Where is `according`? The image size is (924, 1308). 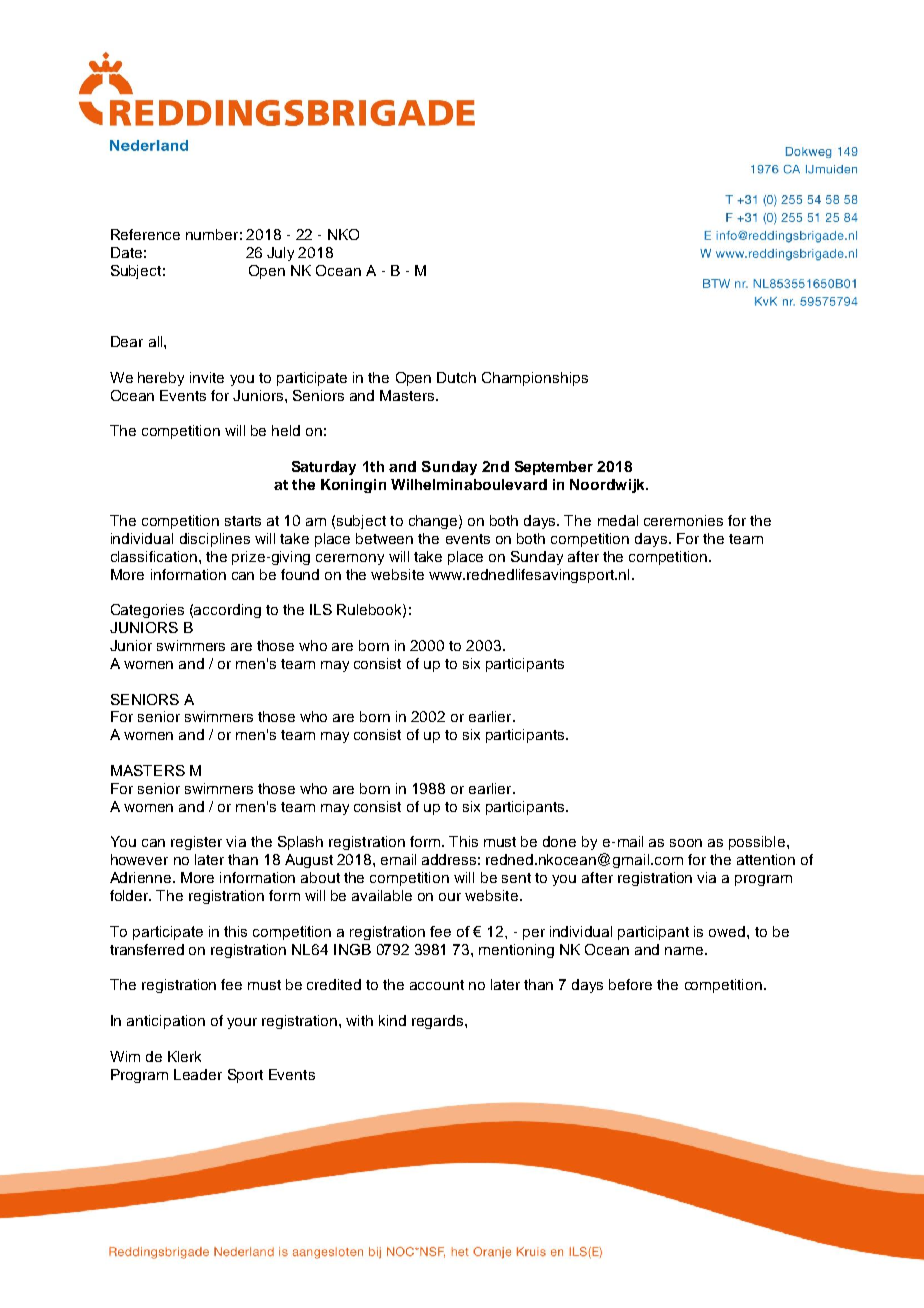 according is located at coordinates (227, 611).
